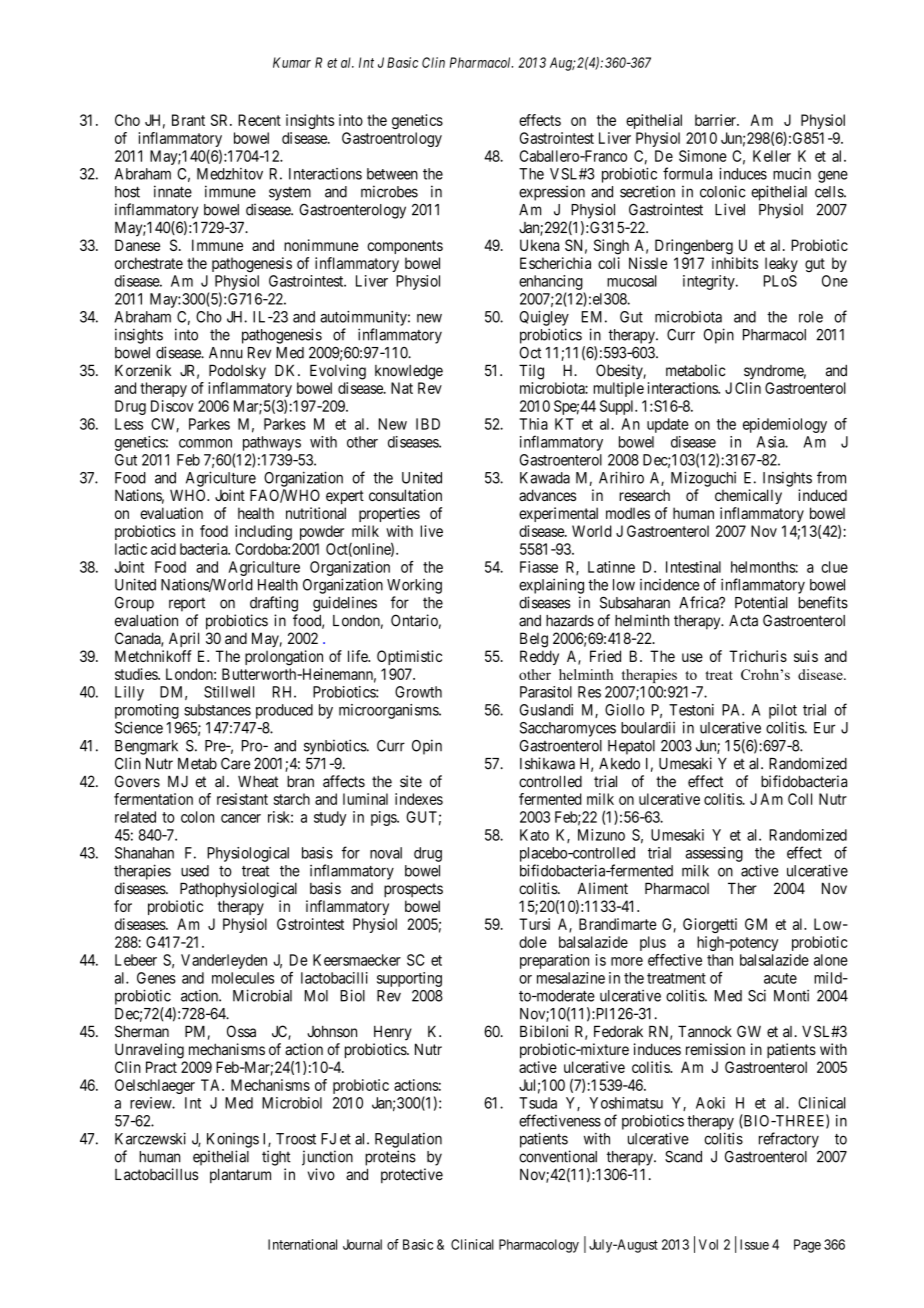  What do you see at coordinates (785, 425) in the screenshot?
I see `epidemiology` at bounding box center [785, 425].
